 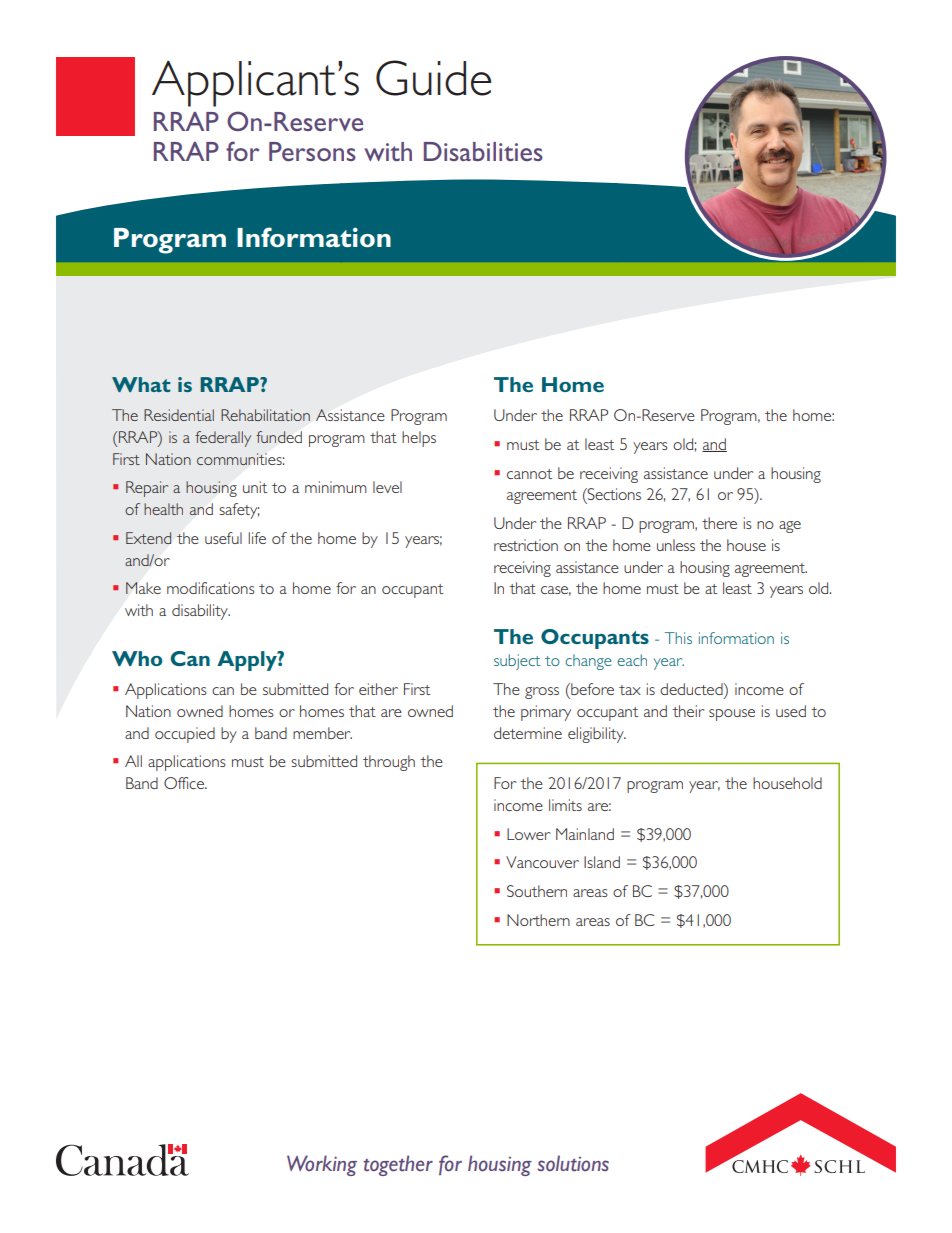 I want to click on Disabilities, so click(x=483, y=151).
